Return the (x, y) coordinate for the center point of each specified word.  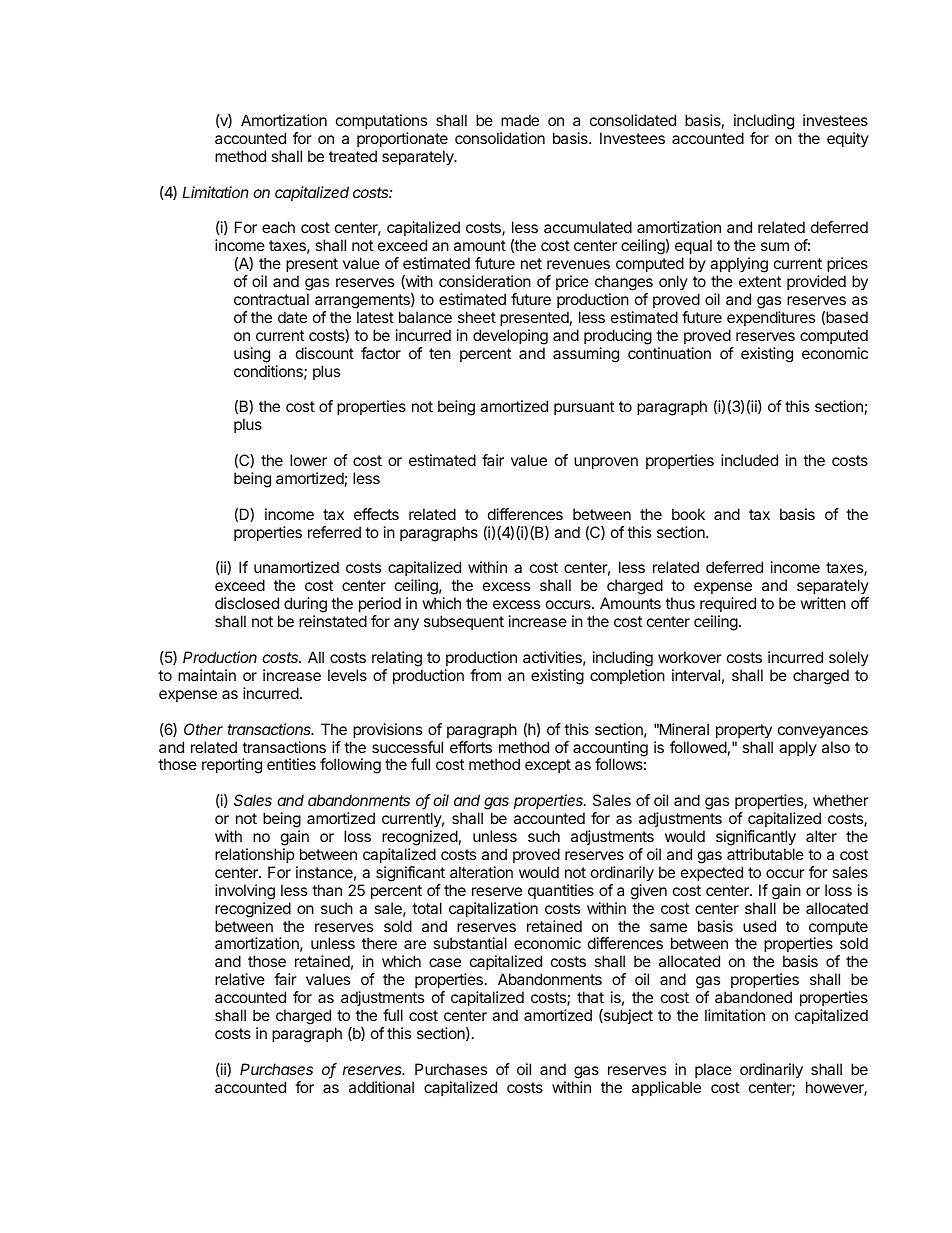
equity (848, 139)
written (823, 603)
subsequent (464, 622)
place (713, 1070)
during (305, 606)
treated (353, 156)
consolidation (500, 138)
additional (381, 1087)
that (590, 997)
